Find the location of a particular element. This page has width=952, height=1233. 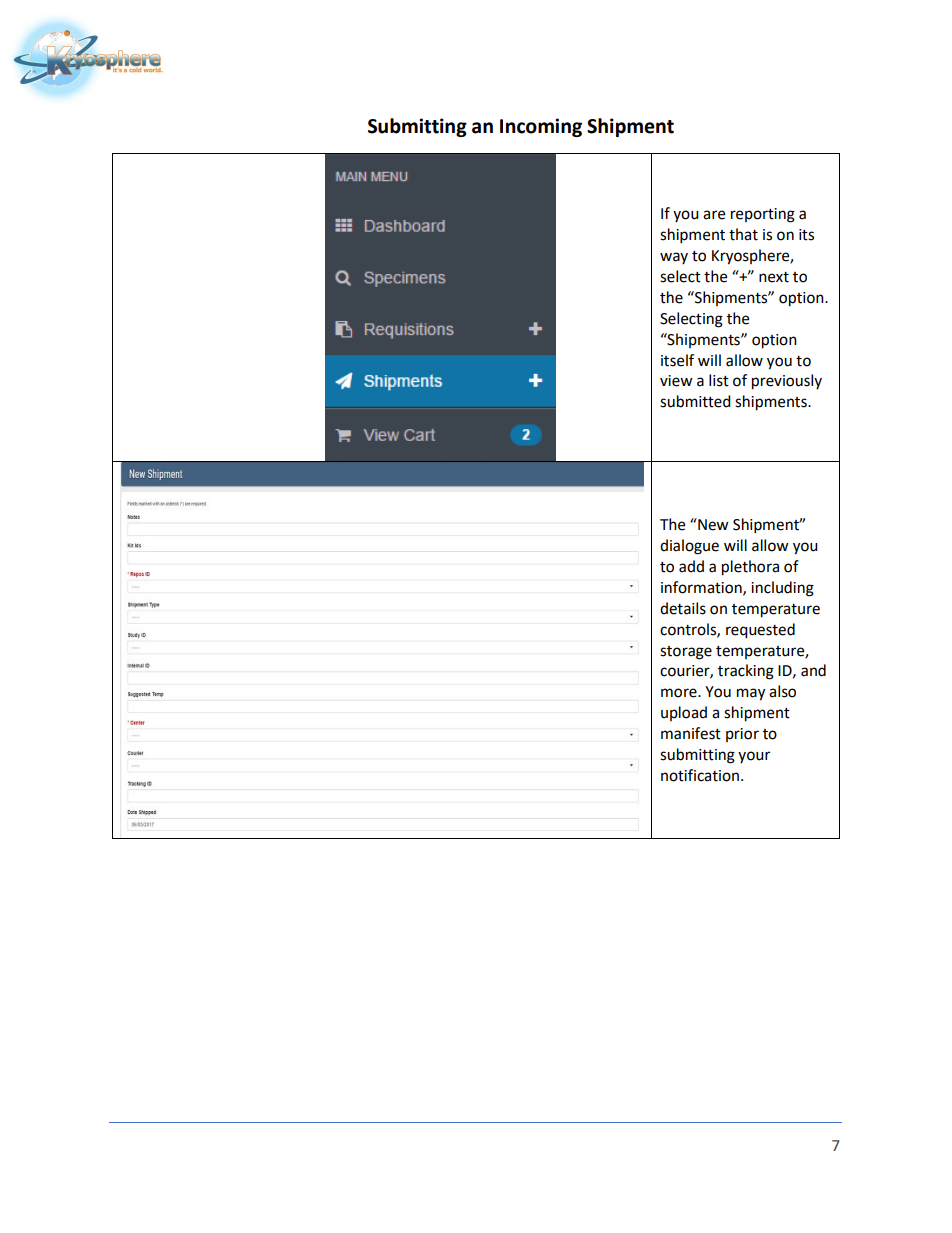

submitted is located at coordinates (695, 401).
